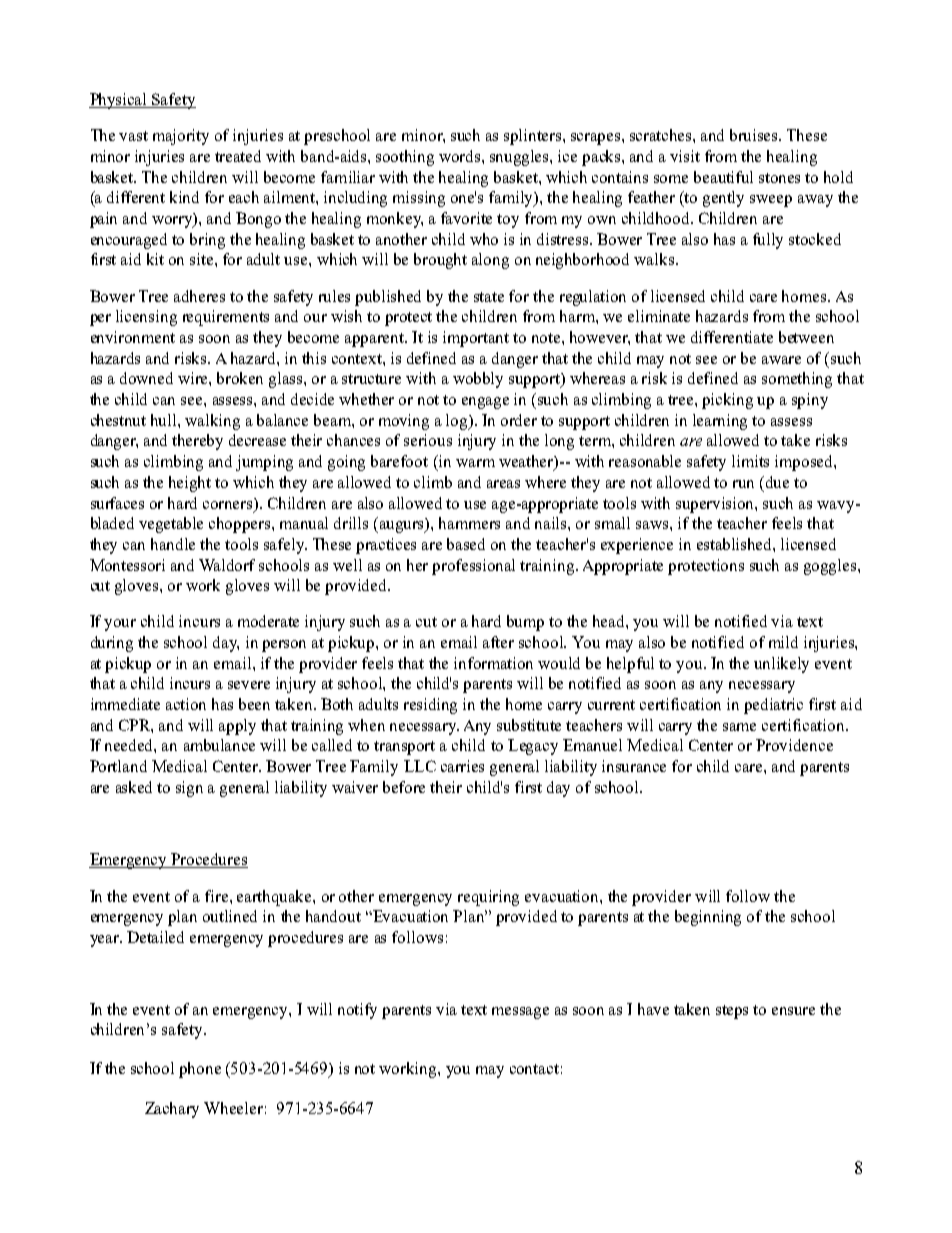  Describe the element at coordinates (469, 523) in the page. I see `hammers` at that location.
